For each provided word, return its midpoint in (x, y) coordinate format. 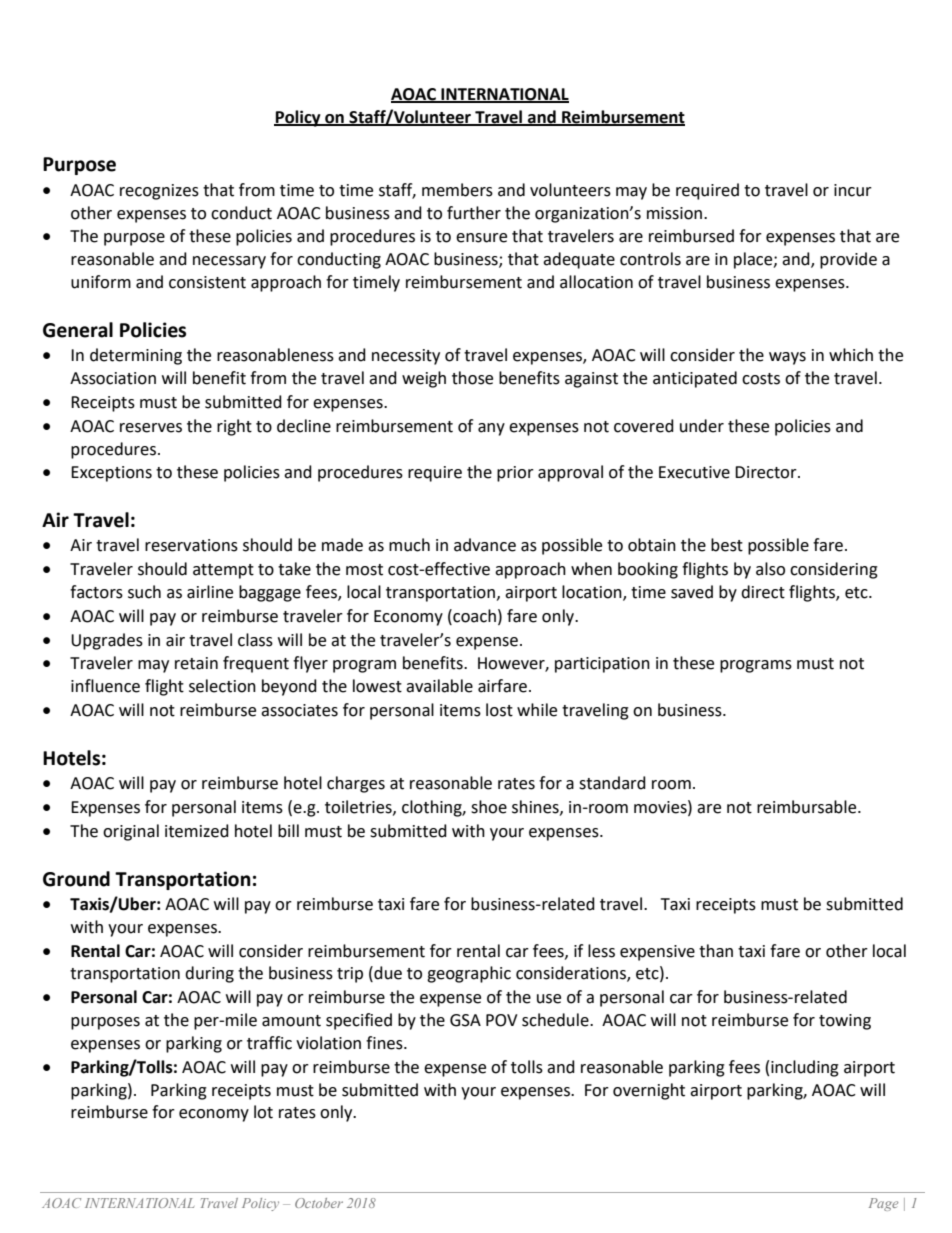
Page (883, 1204)
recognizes (159, 192)
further (474, 213)
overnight (649, 1091)
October (319, 1203)
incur (853, 190)
